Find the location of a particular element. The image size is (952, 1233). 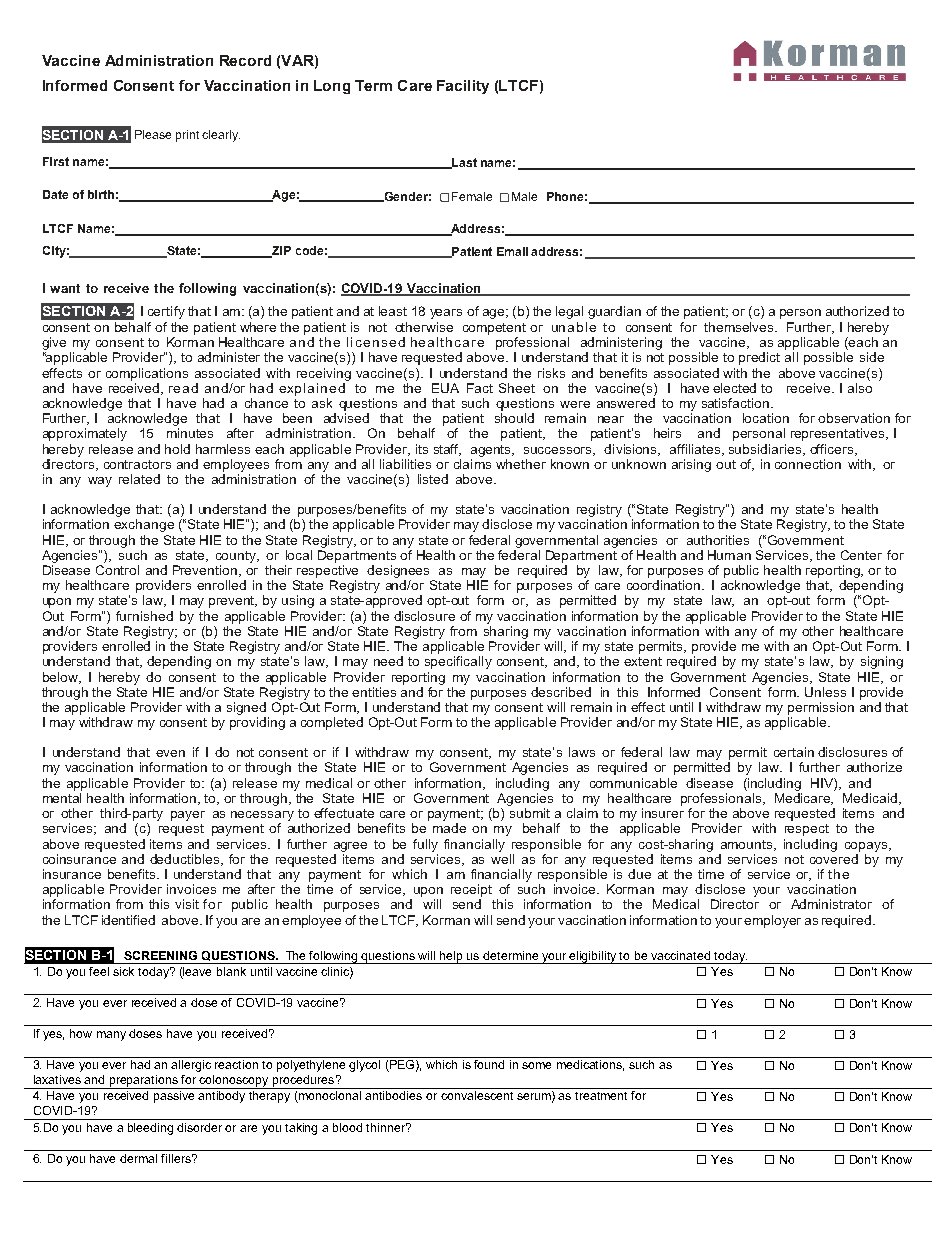

bleeding is located at coordinates (150, 1129).
